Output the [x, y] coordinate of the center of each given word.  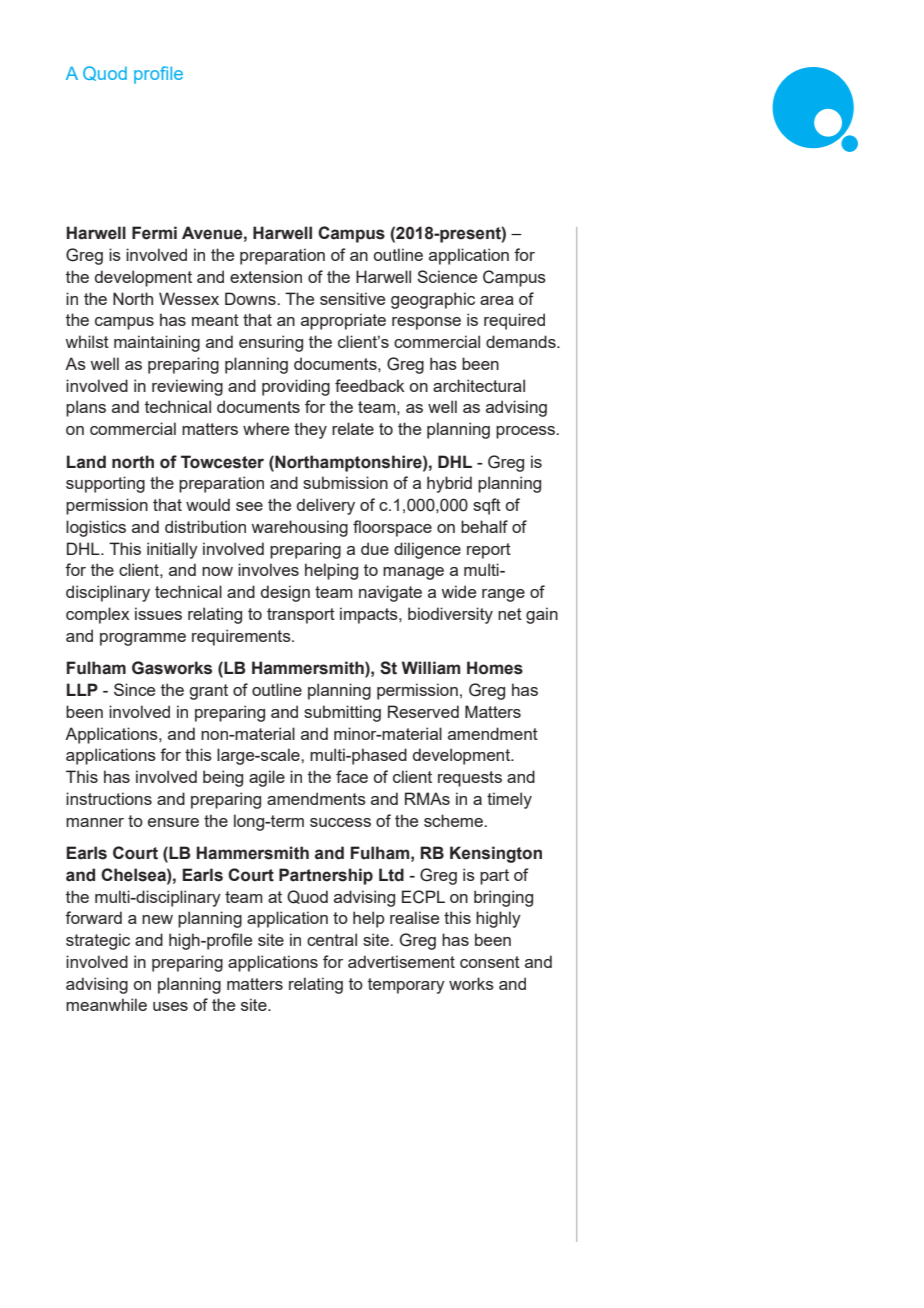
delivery [326, 506]
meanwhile [106, 1004]
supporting [105, 484]
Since [134, 689]
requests [470, 779]
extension [266, 276]
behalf [484, 526]
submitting [342, 713]
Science [447, 276]
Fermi [154, 233]
